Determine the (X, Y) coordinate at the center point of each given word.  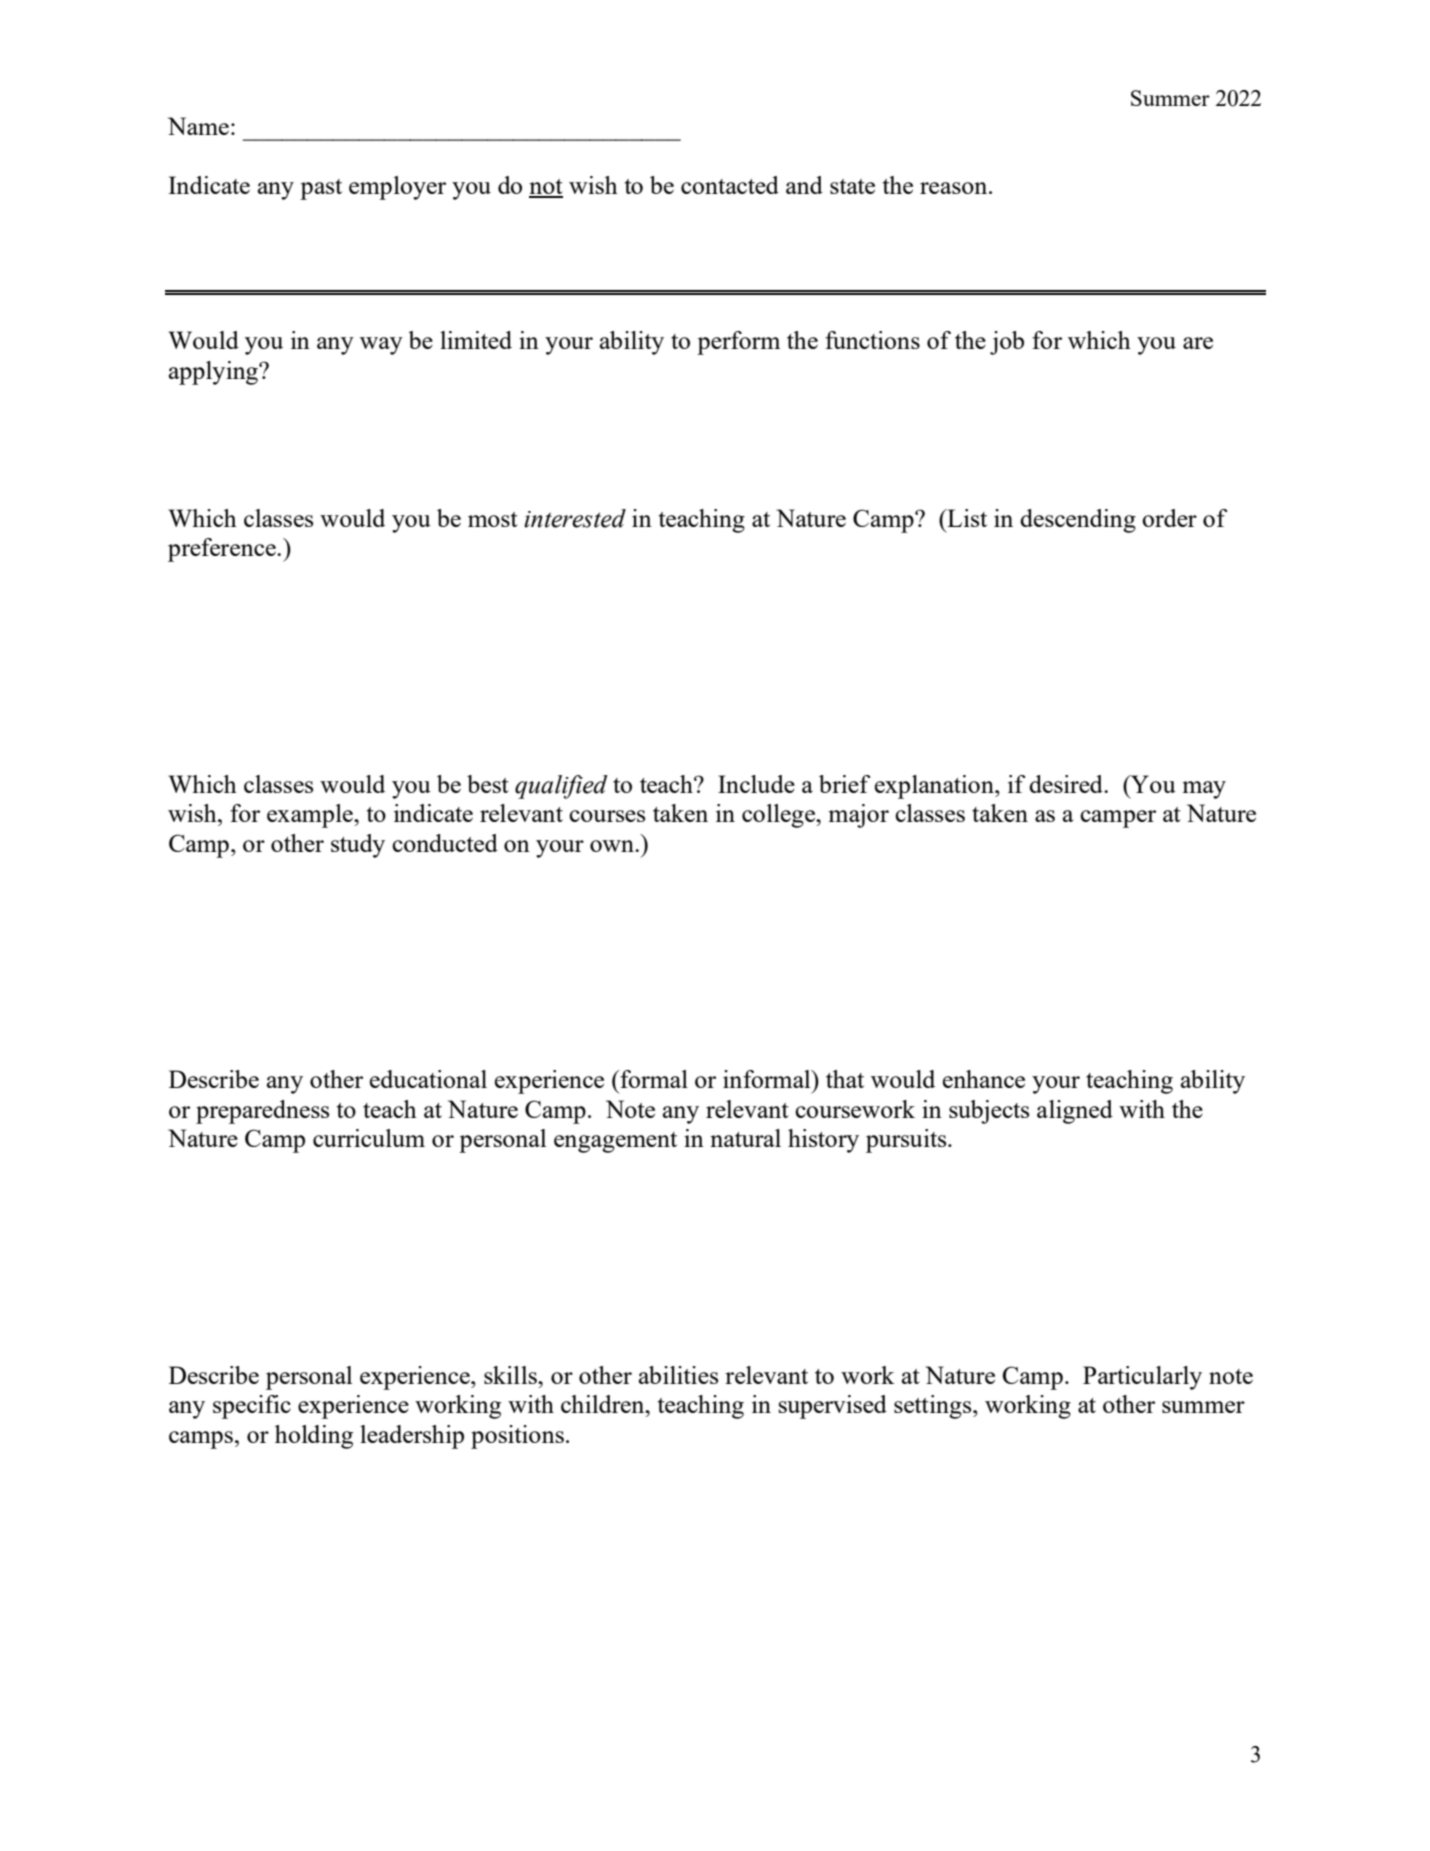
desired (1067, 784)
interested (575, 518)
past (321, 189)
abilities (678, 1375)
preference (223, 550)
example (311, 816)
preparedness (262, 1112)
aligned (1075, 1112)
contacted (730, 185)
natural (745, 1138)
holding (314, 1437)
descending (1078, 521)
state (852, 186)
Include (756, 784)
